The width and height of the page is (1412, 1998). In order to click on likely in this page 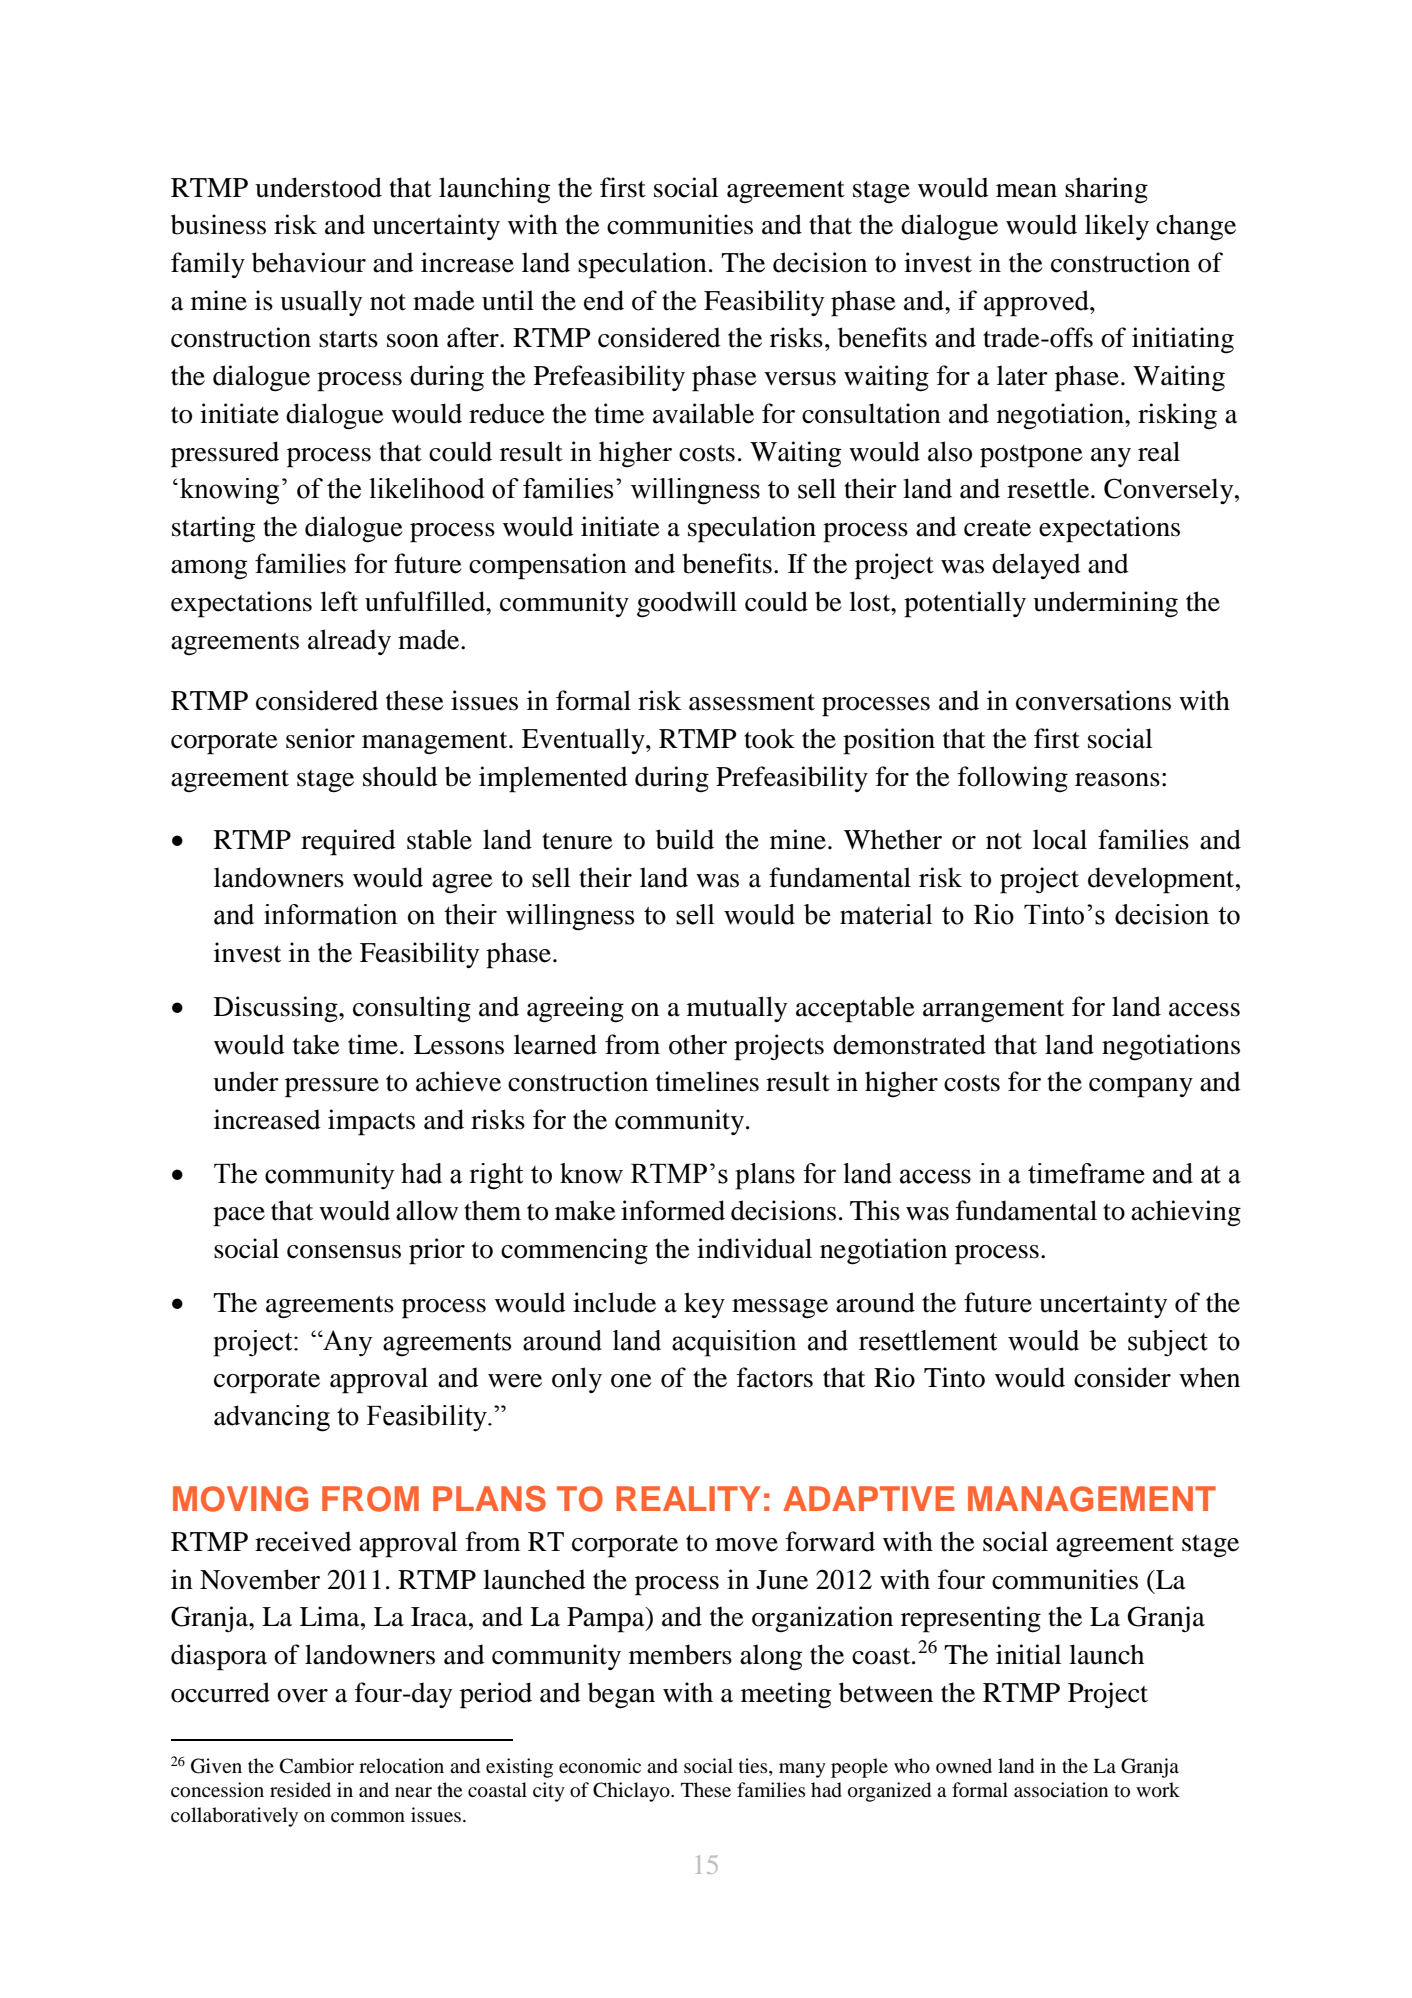, I will do `click(1117, 227)`.
